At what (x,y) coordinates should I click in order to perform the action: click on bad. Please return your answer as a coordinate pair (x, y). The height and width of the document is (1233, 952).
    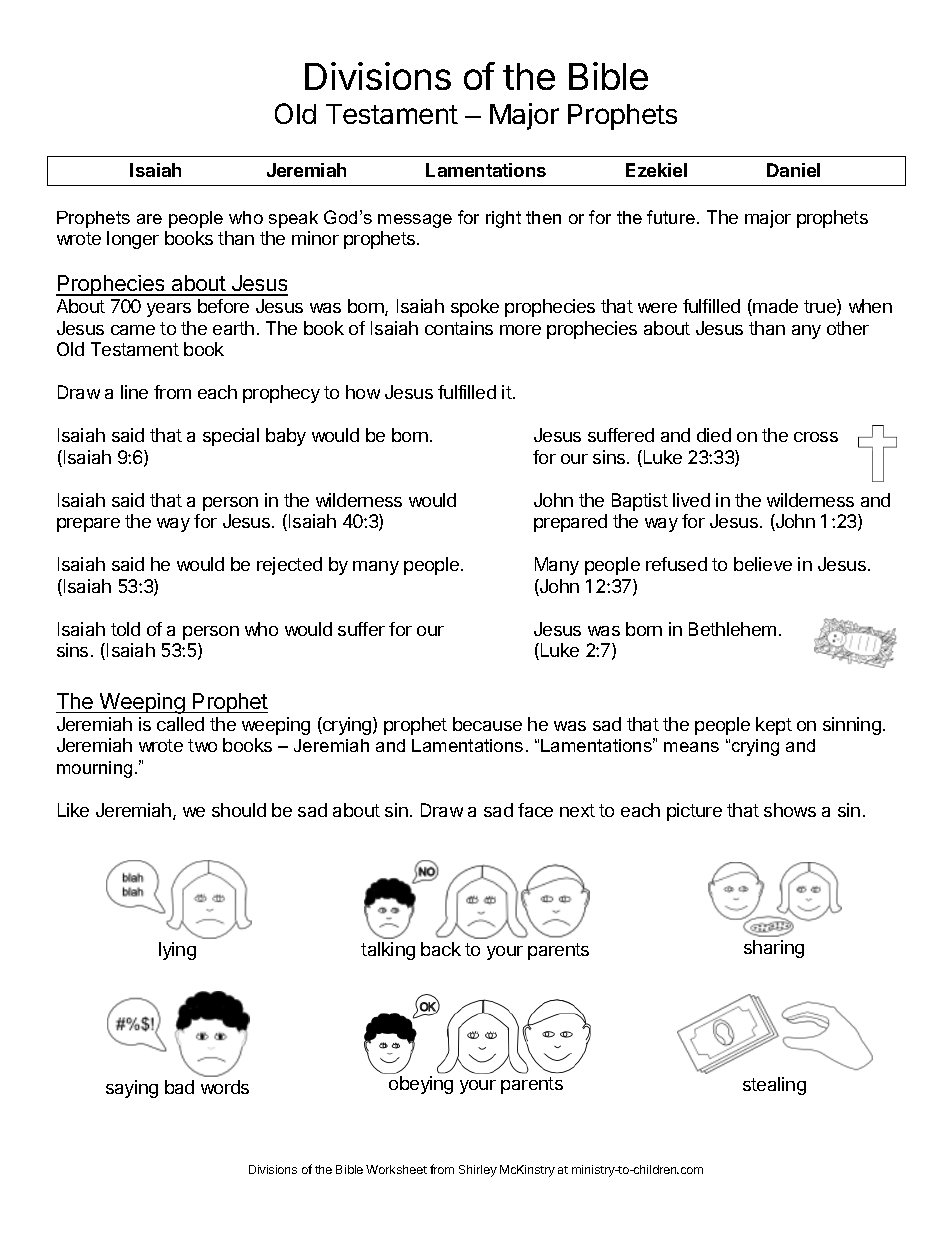
    Looking at the image, I should click on (179, 1087).
